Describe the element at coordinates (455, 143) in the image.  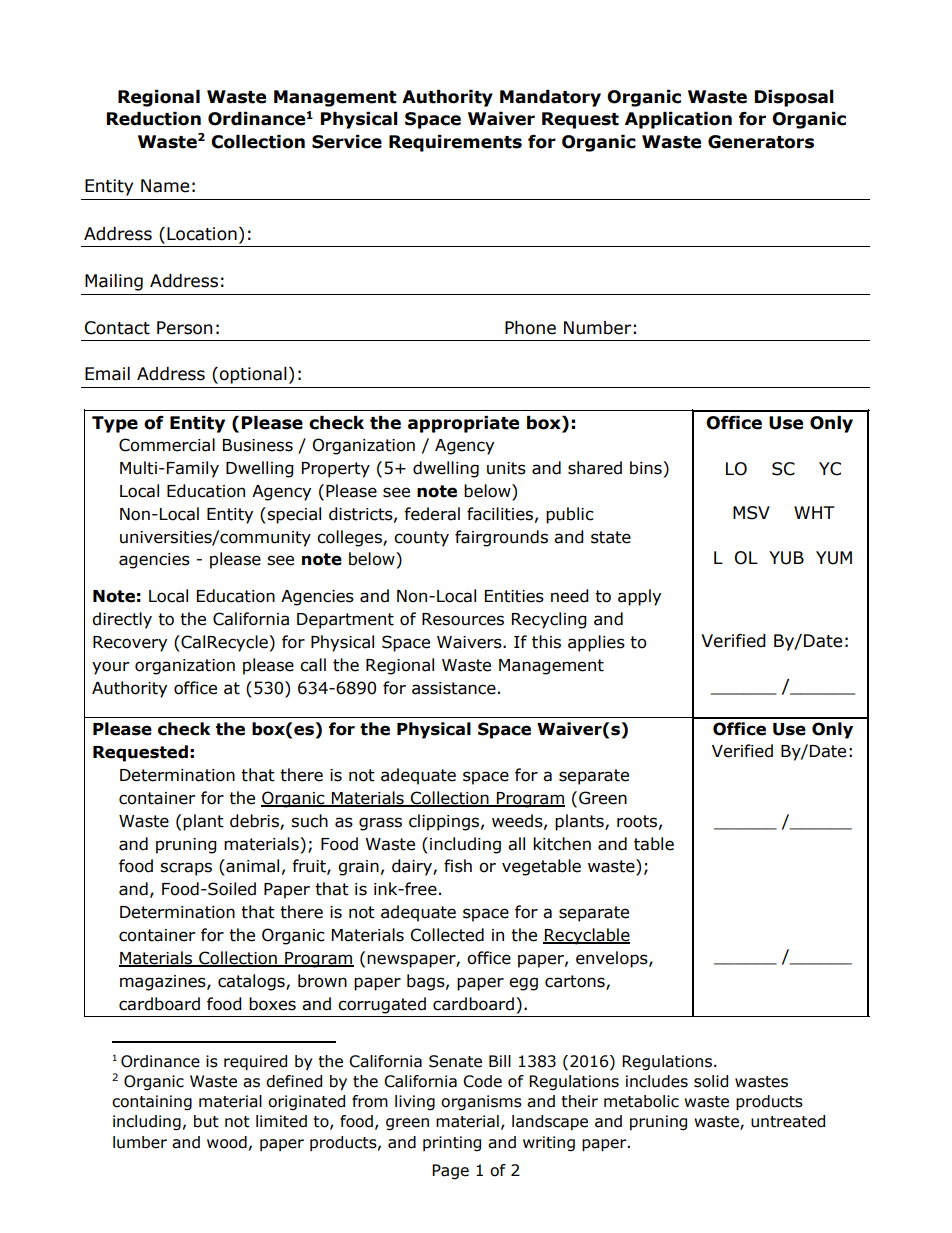
I see `Requirements` at that location.
